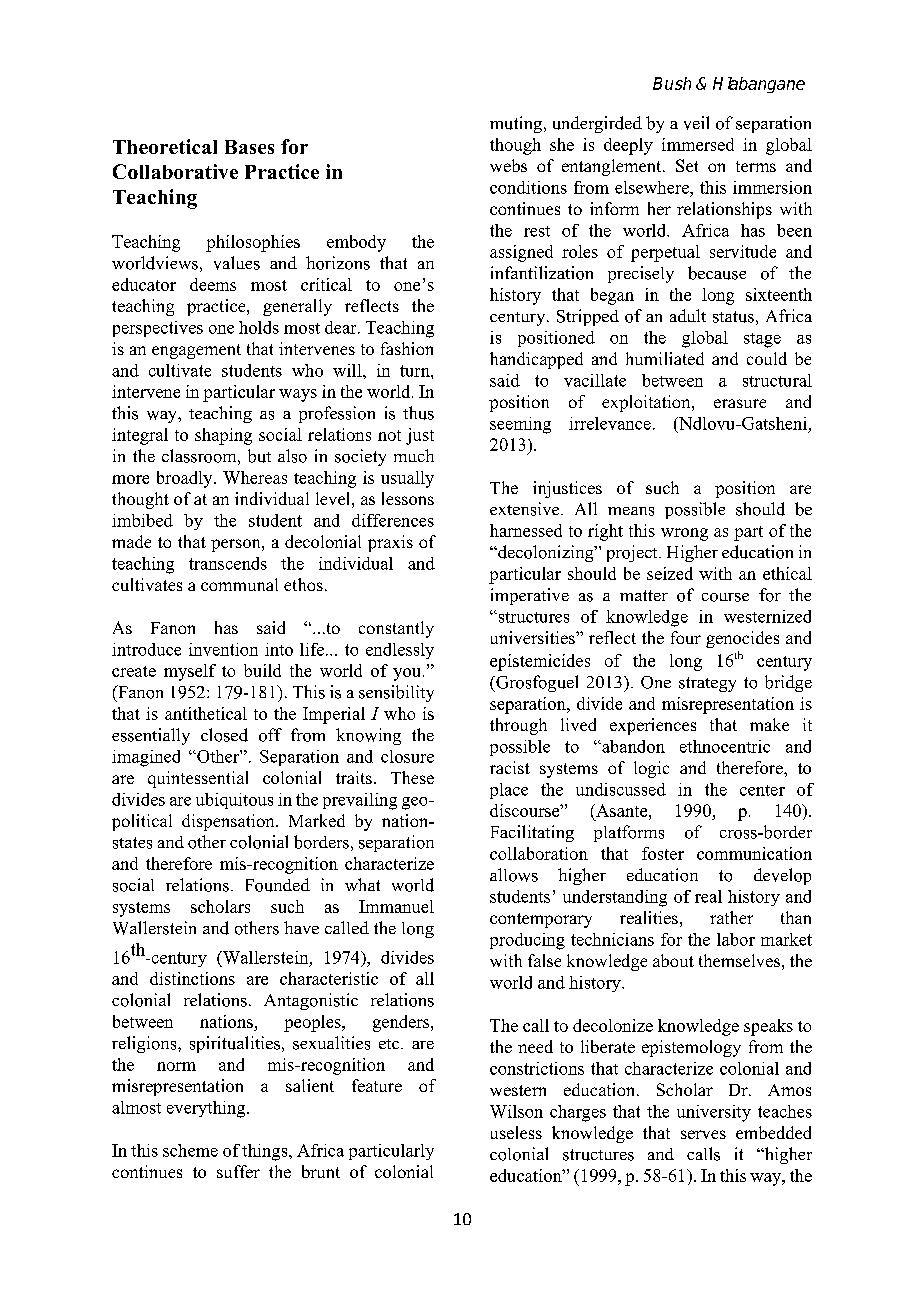 The height and width of the image is (1308, 924). Describe the element at coordinates (396, 629) in the image. I see `constantly` at that location.
